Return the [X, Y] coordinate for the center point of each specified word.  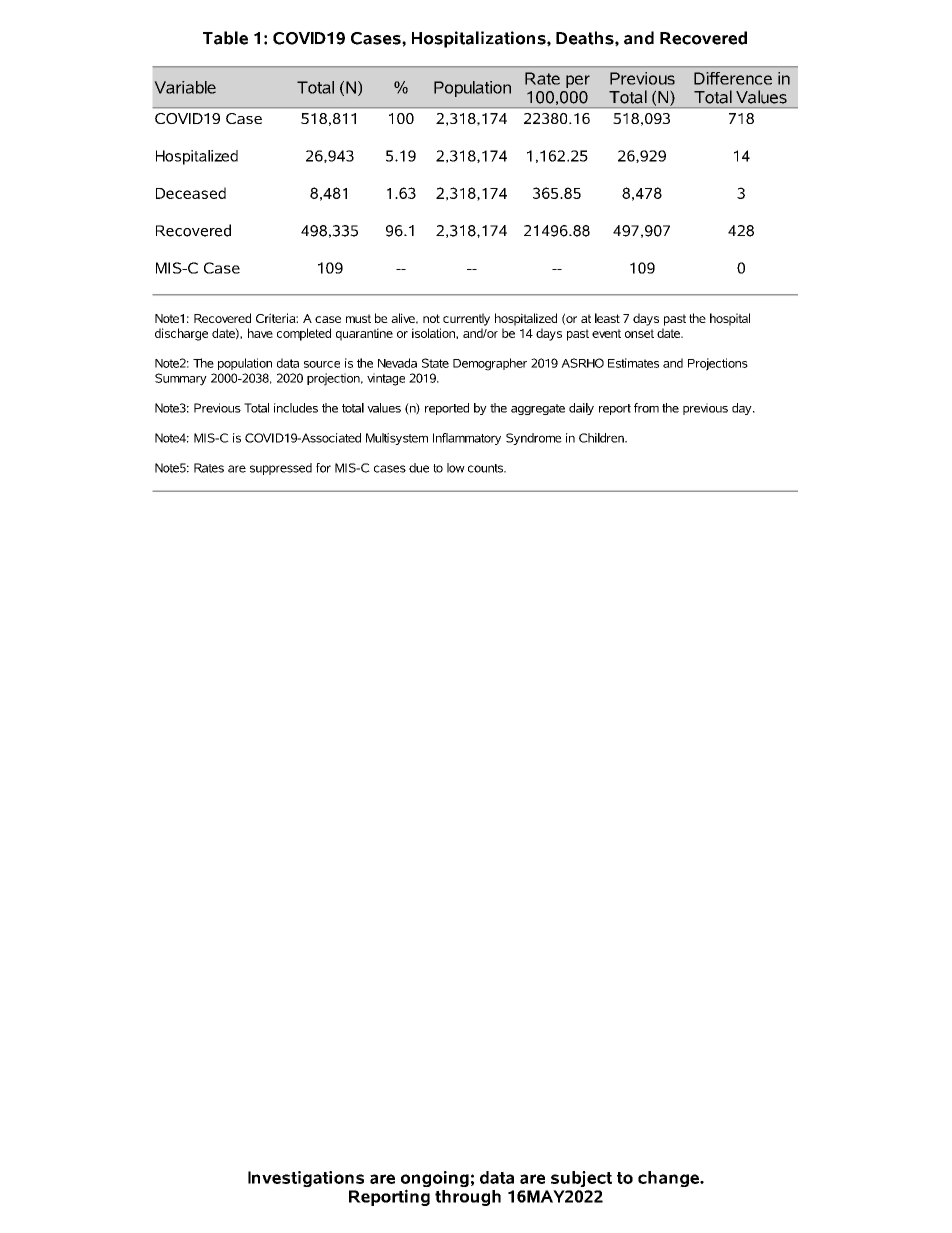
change [669, 1179]
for [323, 468]
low [456, 468]
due [419, 468]
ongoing [435, 1180]
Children [602, 438]
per [578, 81]
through [468, 1198]
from [646, 408]
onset [639, 333]
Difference [733, 78]
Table [225, 38]
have [260, 333]
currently [466, 319]
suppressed [281, 469]
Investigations [306, 1179]
